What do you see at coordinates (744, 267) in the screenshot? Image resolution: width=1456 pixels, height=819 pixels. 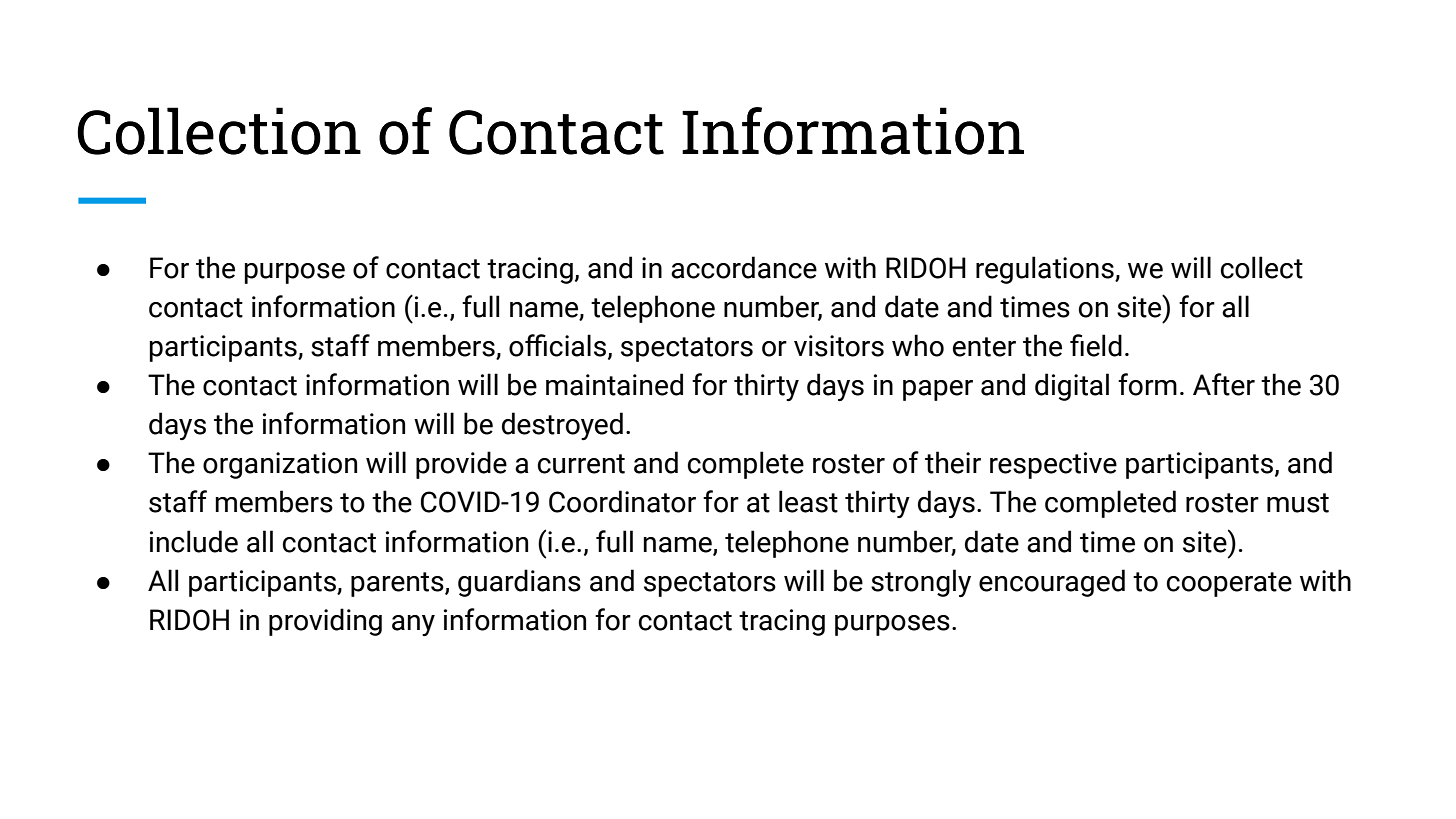 I see `accordance` at bounding box center [744, 267].
